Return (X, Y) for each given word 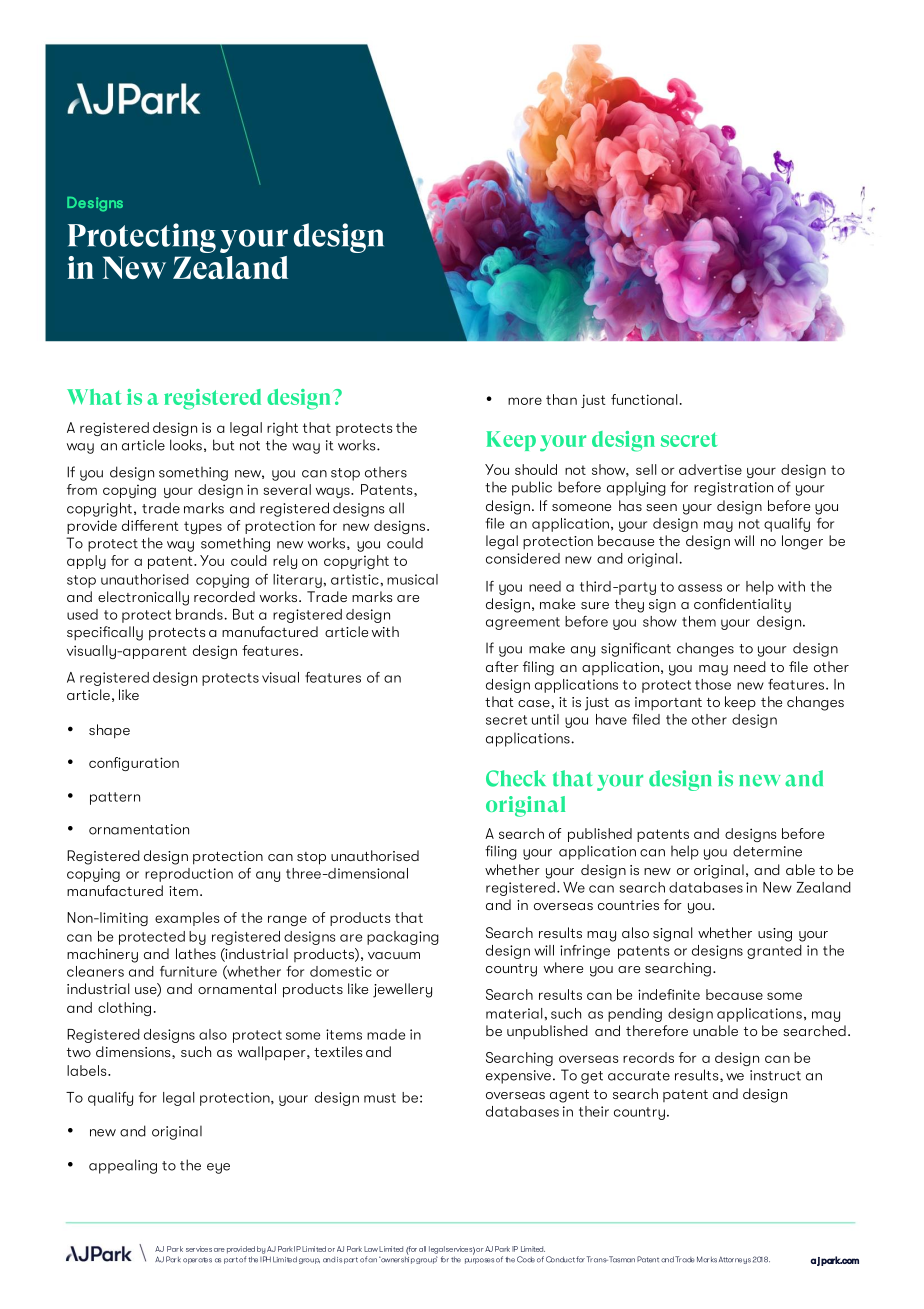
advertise (710, 469)
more (525, 401)
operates (197, 1260)
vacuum (394, 955)
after (502, 666)
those (713, 684)
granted (774, 952)
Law (371, 1249)
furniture (188, 971)
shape (109, 731)
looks (186, 445)
